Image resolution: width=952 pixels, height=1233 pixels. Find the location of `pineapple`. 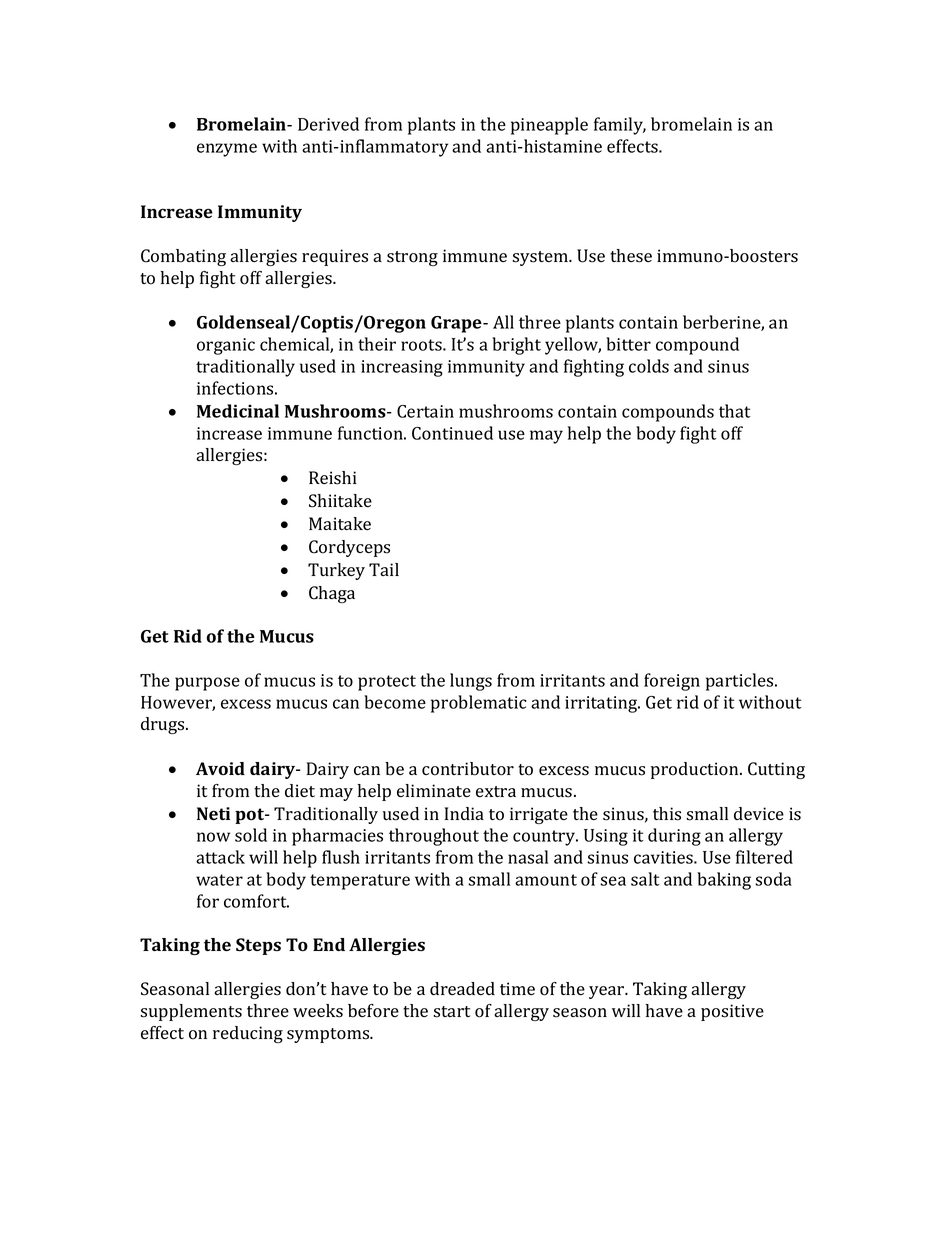

pineapple is located at coordinates (549, 126).
